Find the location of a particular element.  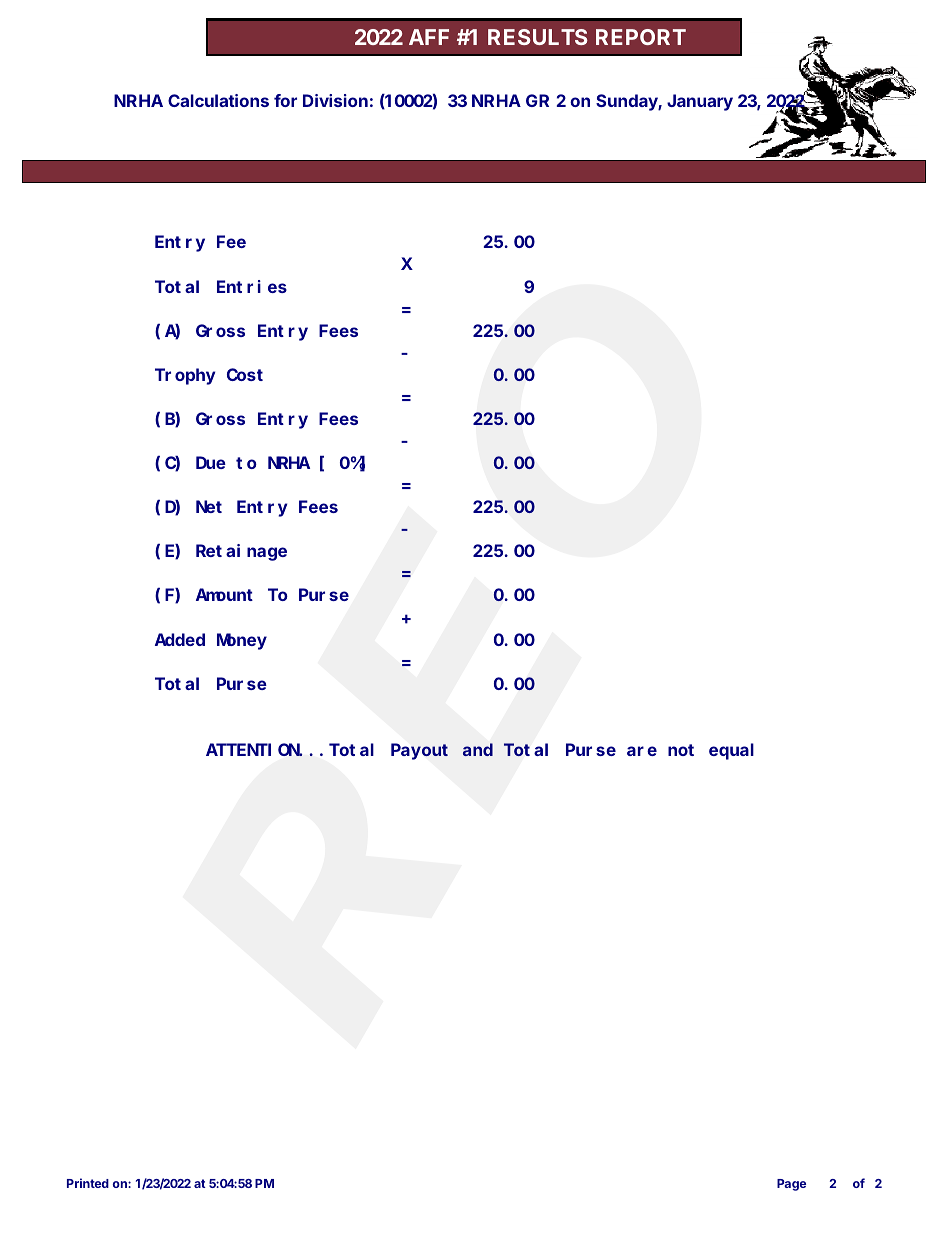

Cost is located at coordinates (245, 375).
